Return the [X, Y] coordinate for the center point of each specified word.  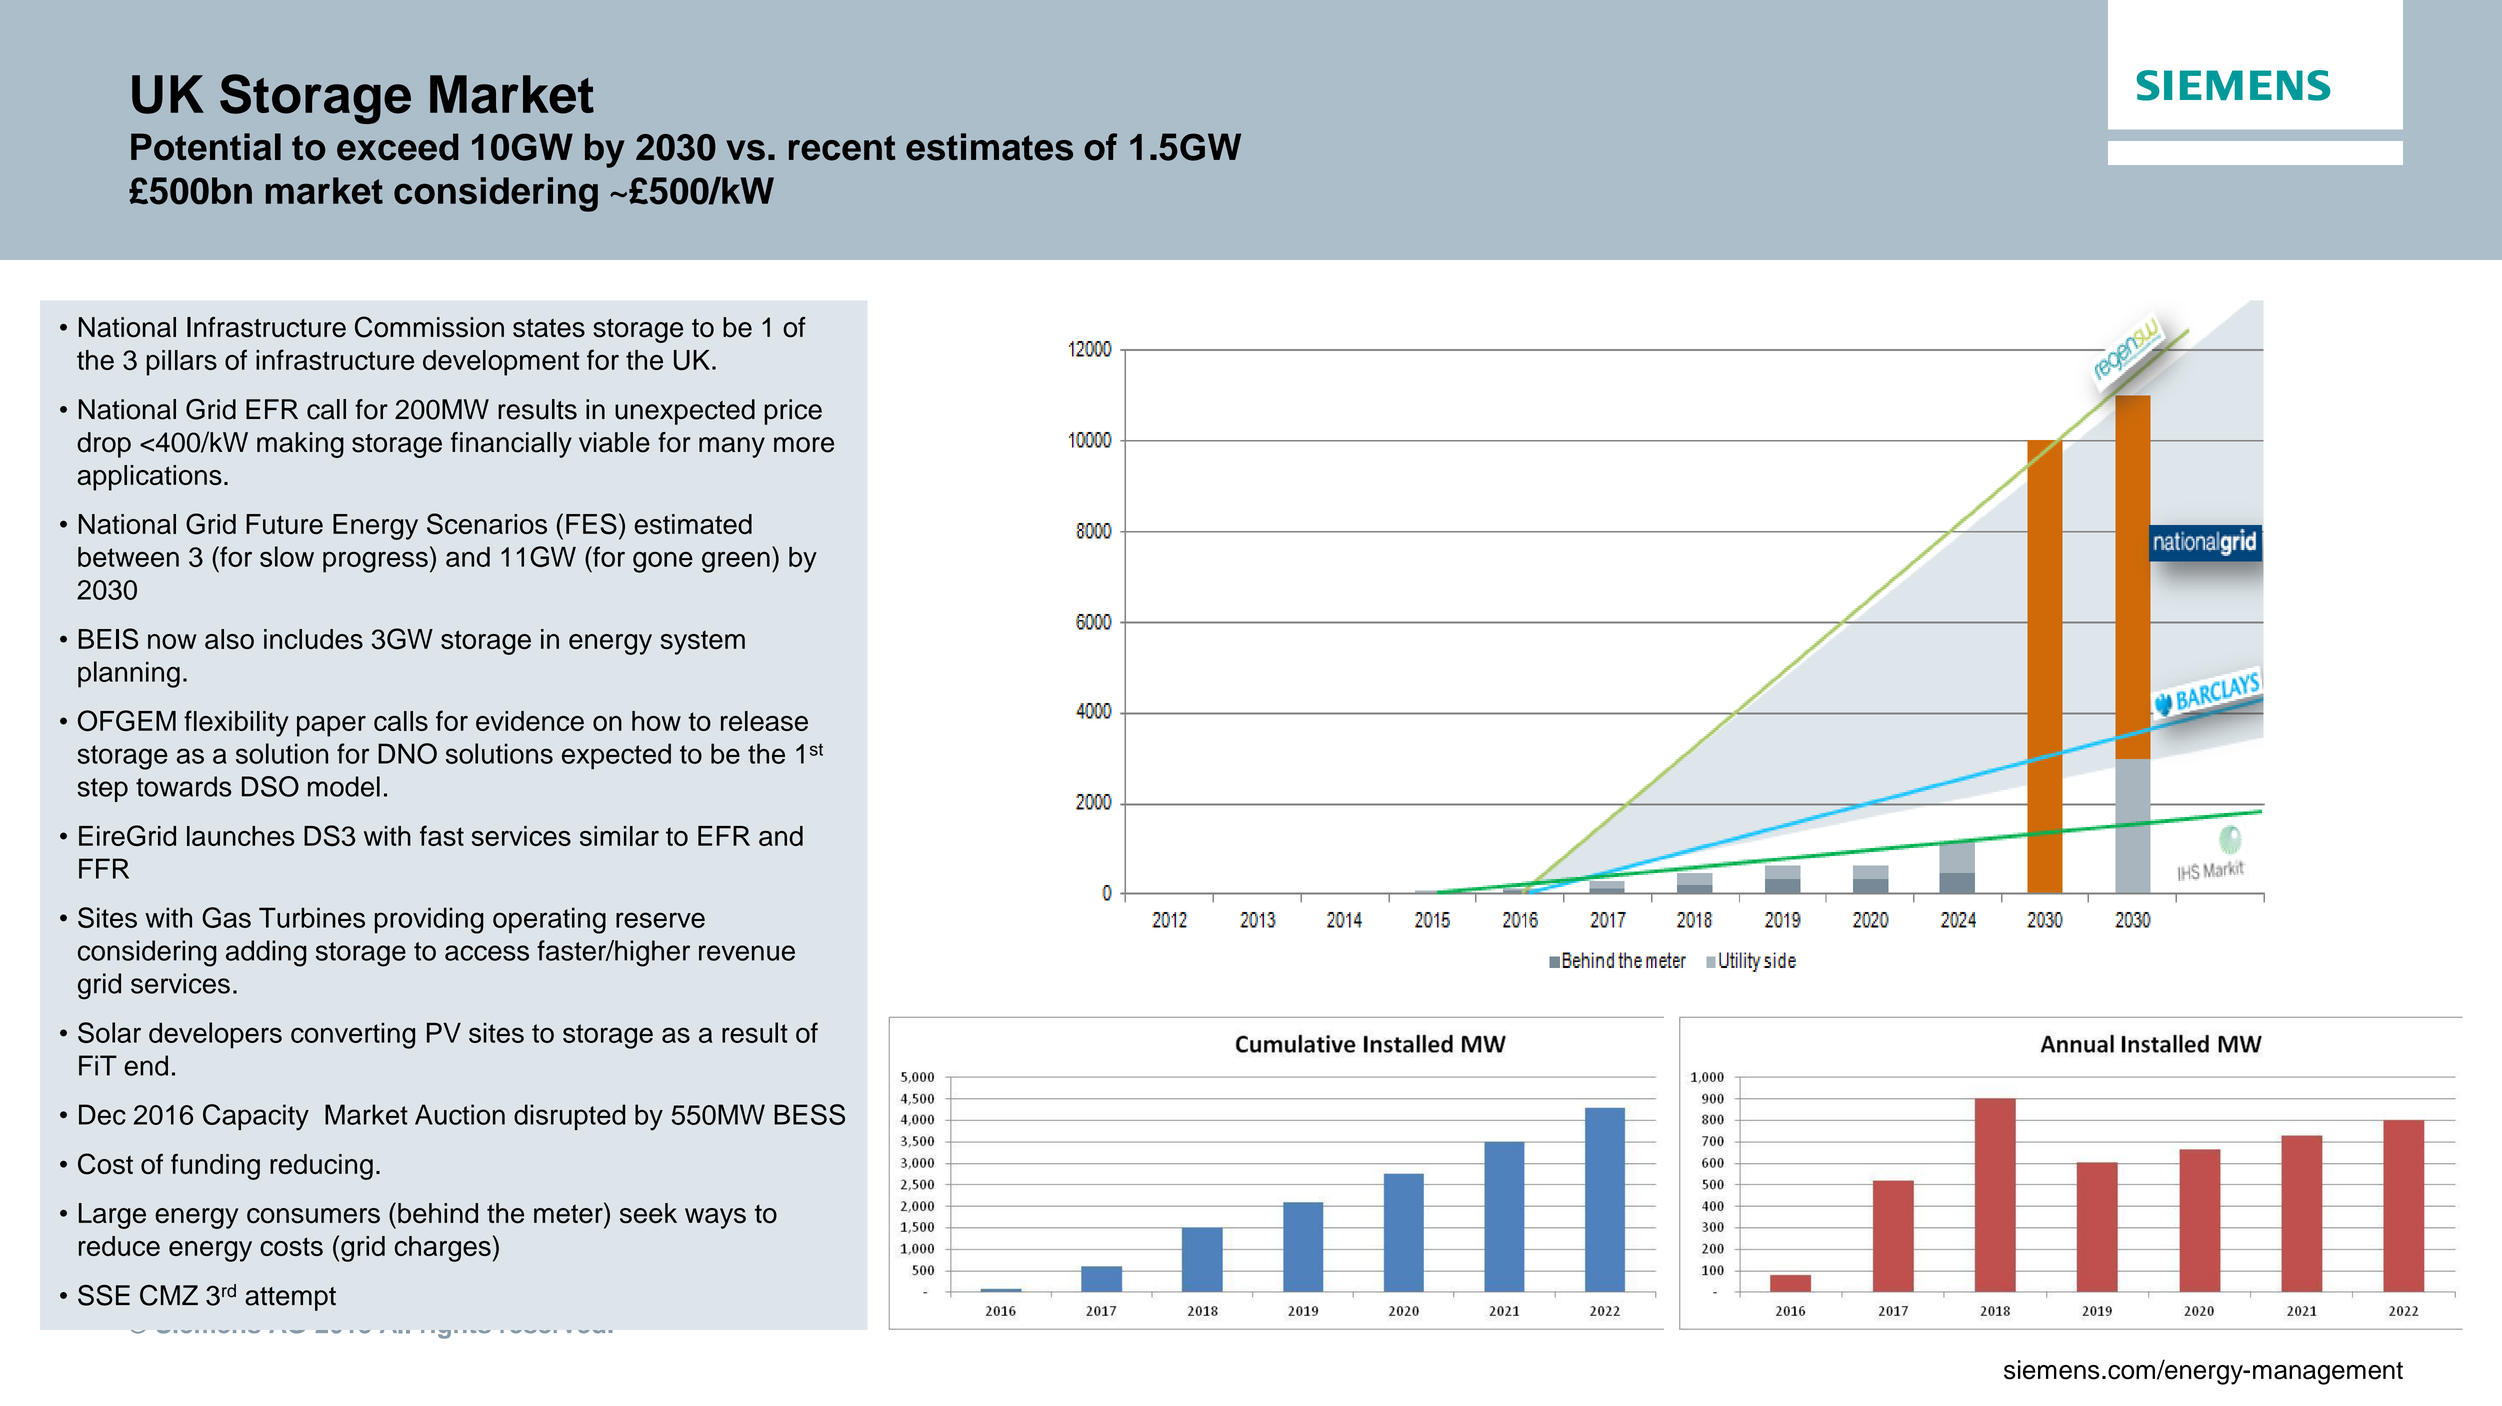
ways [715, 1218]
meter [569, 1213]
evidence [530, 721]
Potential [206, 147]
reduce [119, 1246]
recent [842, 148]
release [764, 721]
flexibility [236, 723]
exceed [397, 147]
